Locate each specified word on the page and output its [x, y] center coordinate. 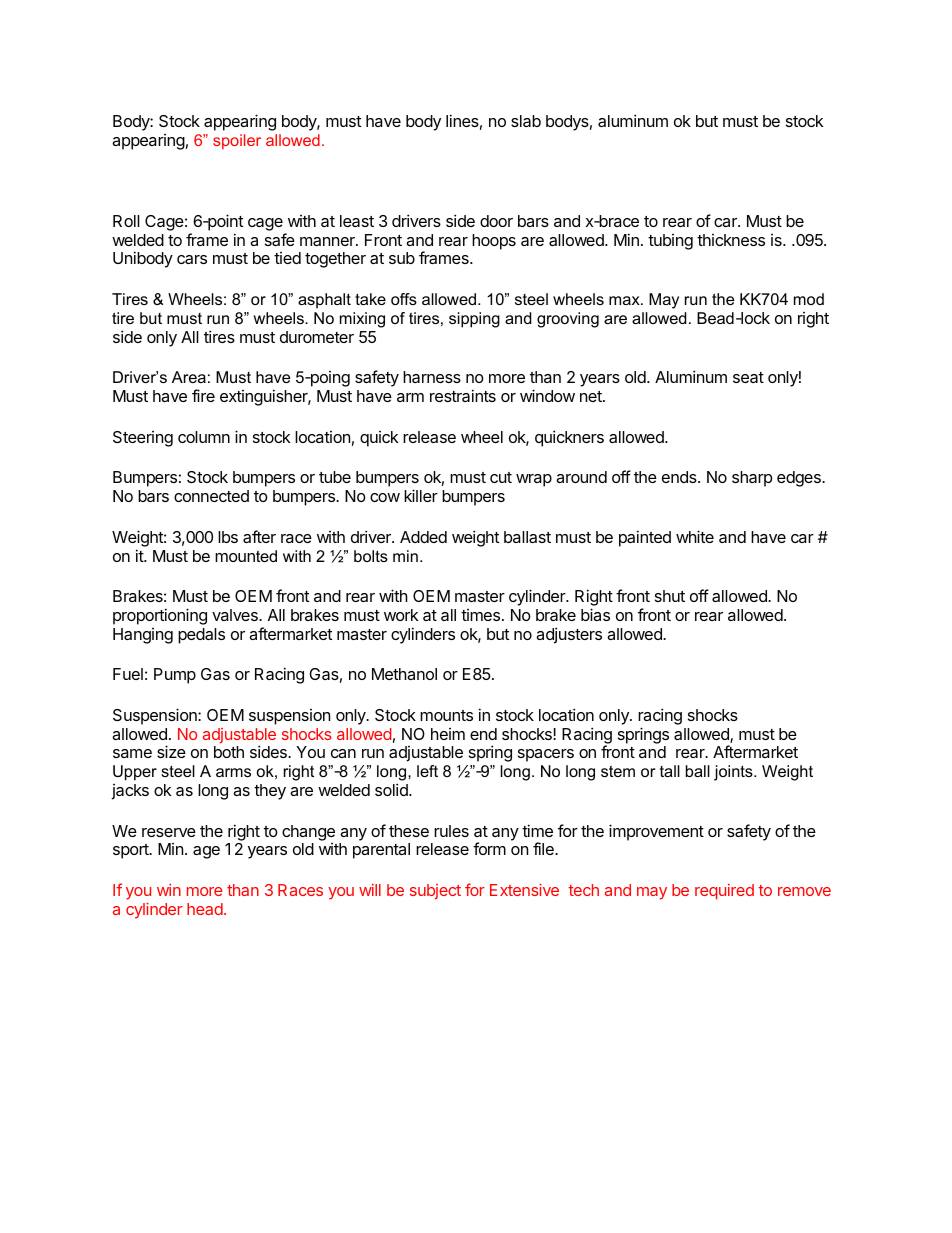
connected [211, 496]
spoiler [237, 141]
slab [526, 121]
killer [421, 495]
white [695, 536]
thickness [731, 240]
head [205, 909]
